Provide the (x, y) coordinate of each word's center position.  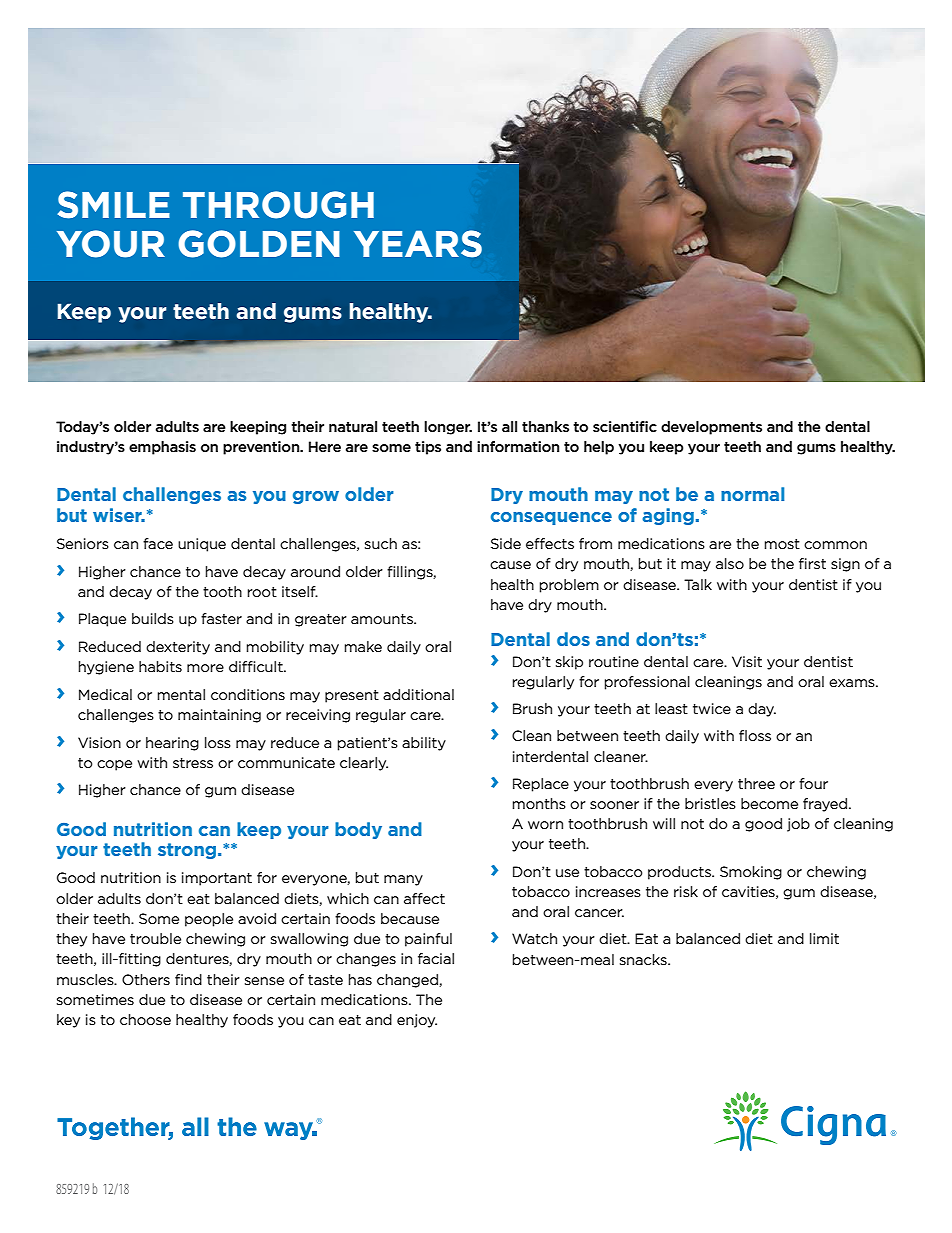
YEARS (418, 244)
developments (711, 428)
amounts (383, 619)
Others (146, 979)
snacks (644, 959)
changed (408, 981)
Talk (698, 584)
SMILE (114, 205)
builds (153, 618)
